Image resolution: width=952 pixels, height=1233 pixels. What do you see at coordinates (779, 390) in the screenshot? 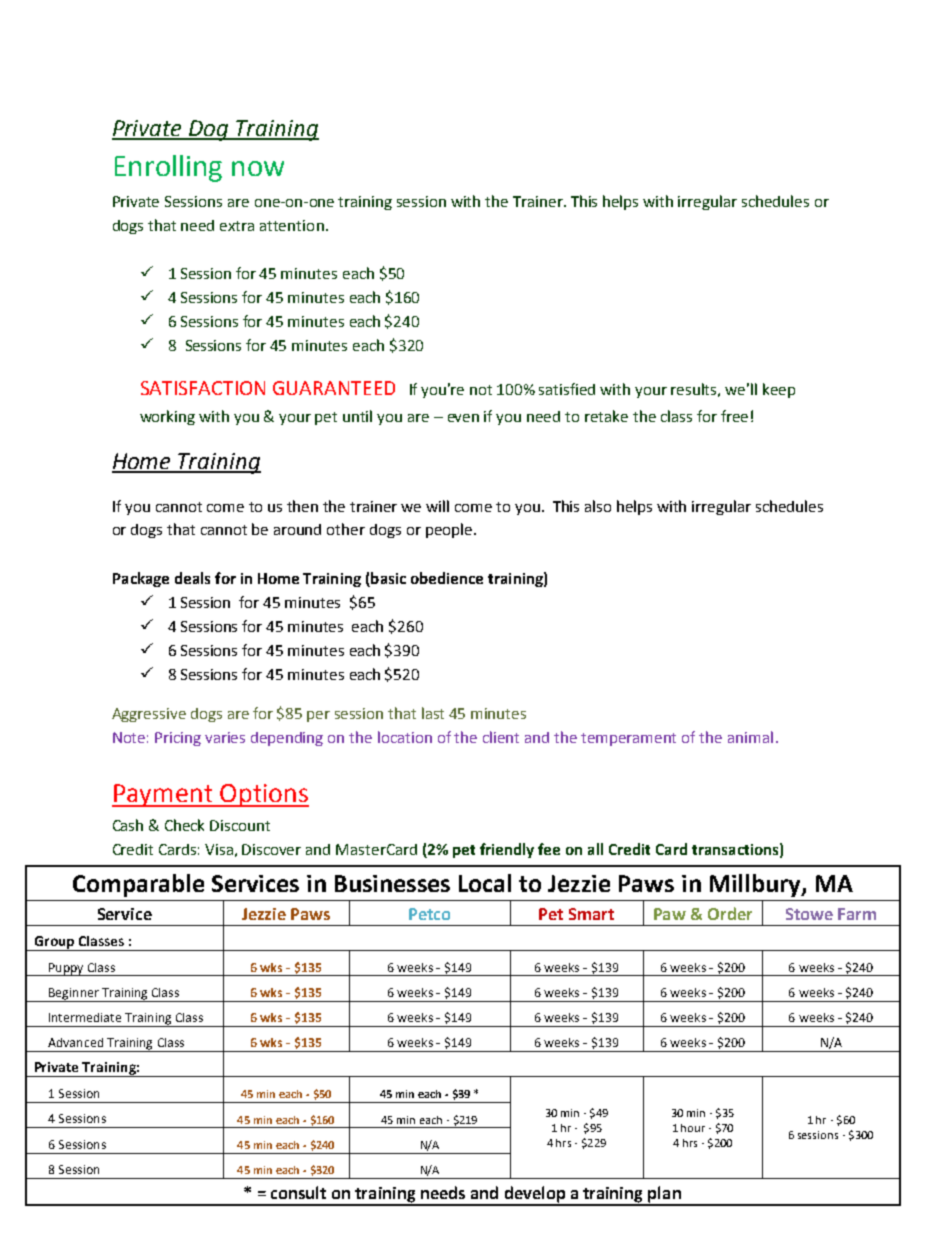
I see `keep` at bounding box center [779, 390].
